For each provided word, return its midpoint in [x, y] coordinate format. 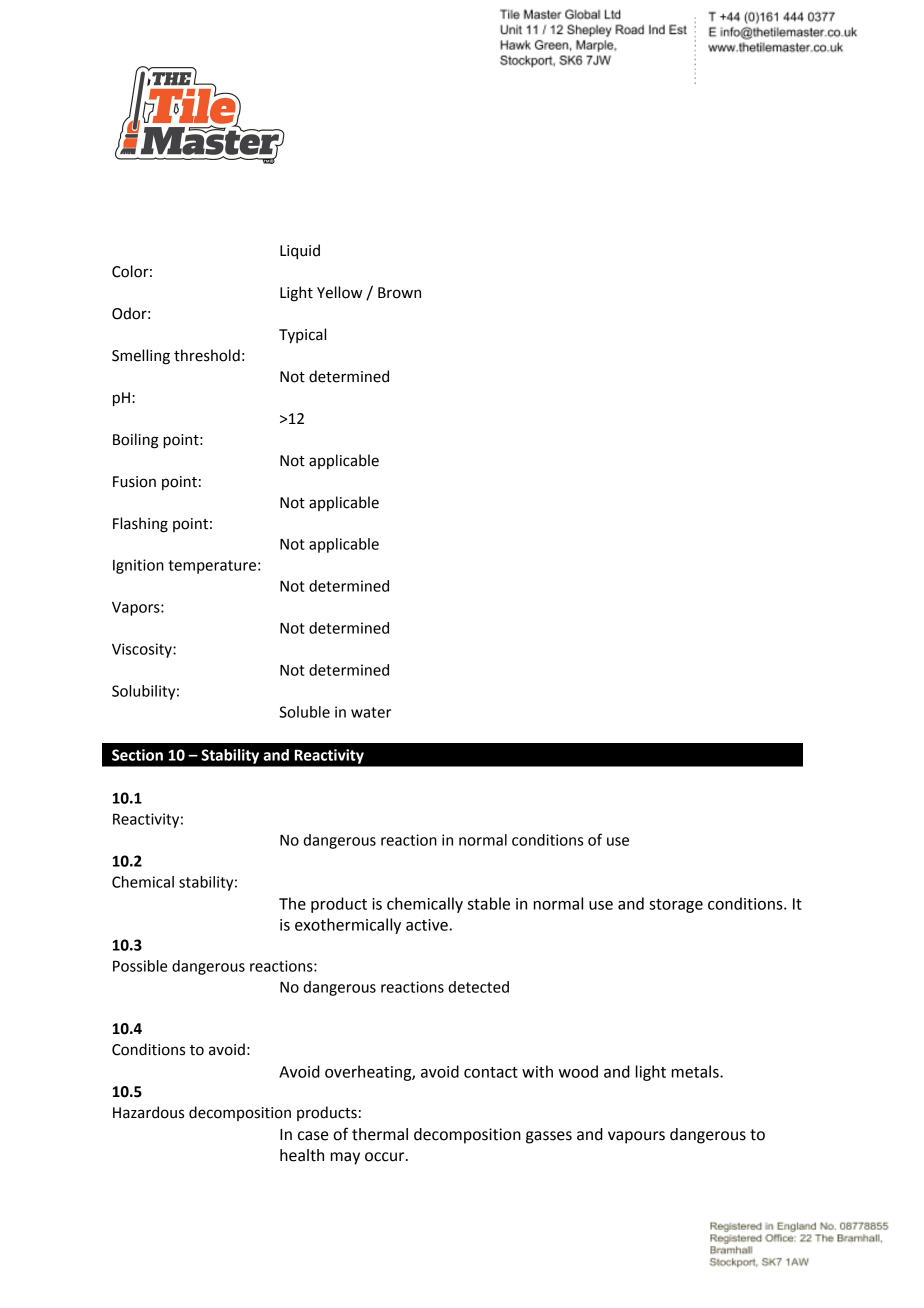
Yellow [340, 292]
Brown [399, 293]
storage [676, 906]
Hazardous [148, 1112]
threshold [207, 355]
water [371, 712]
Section [137, 755]
